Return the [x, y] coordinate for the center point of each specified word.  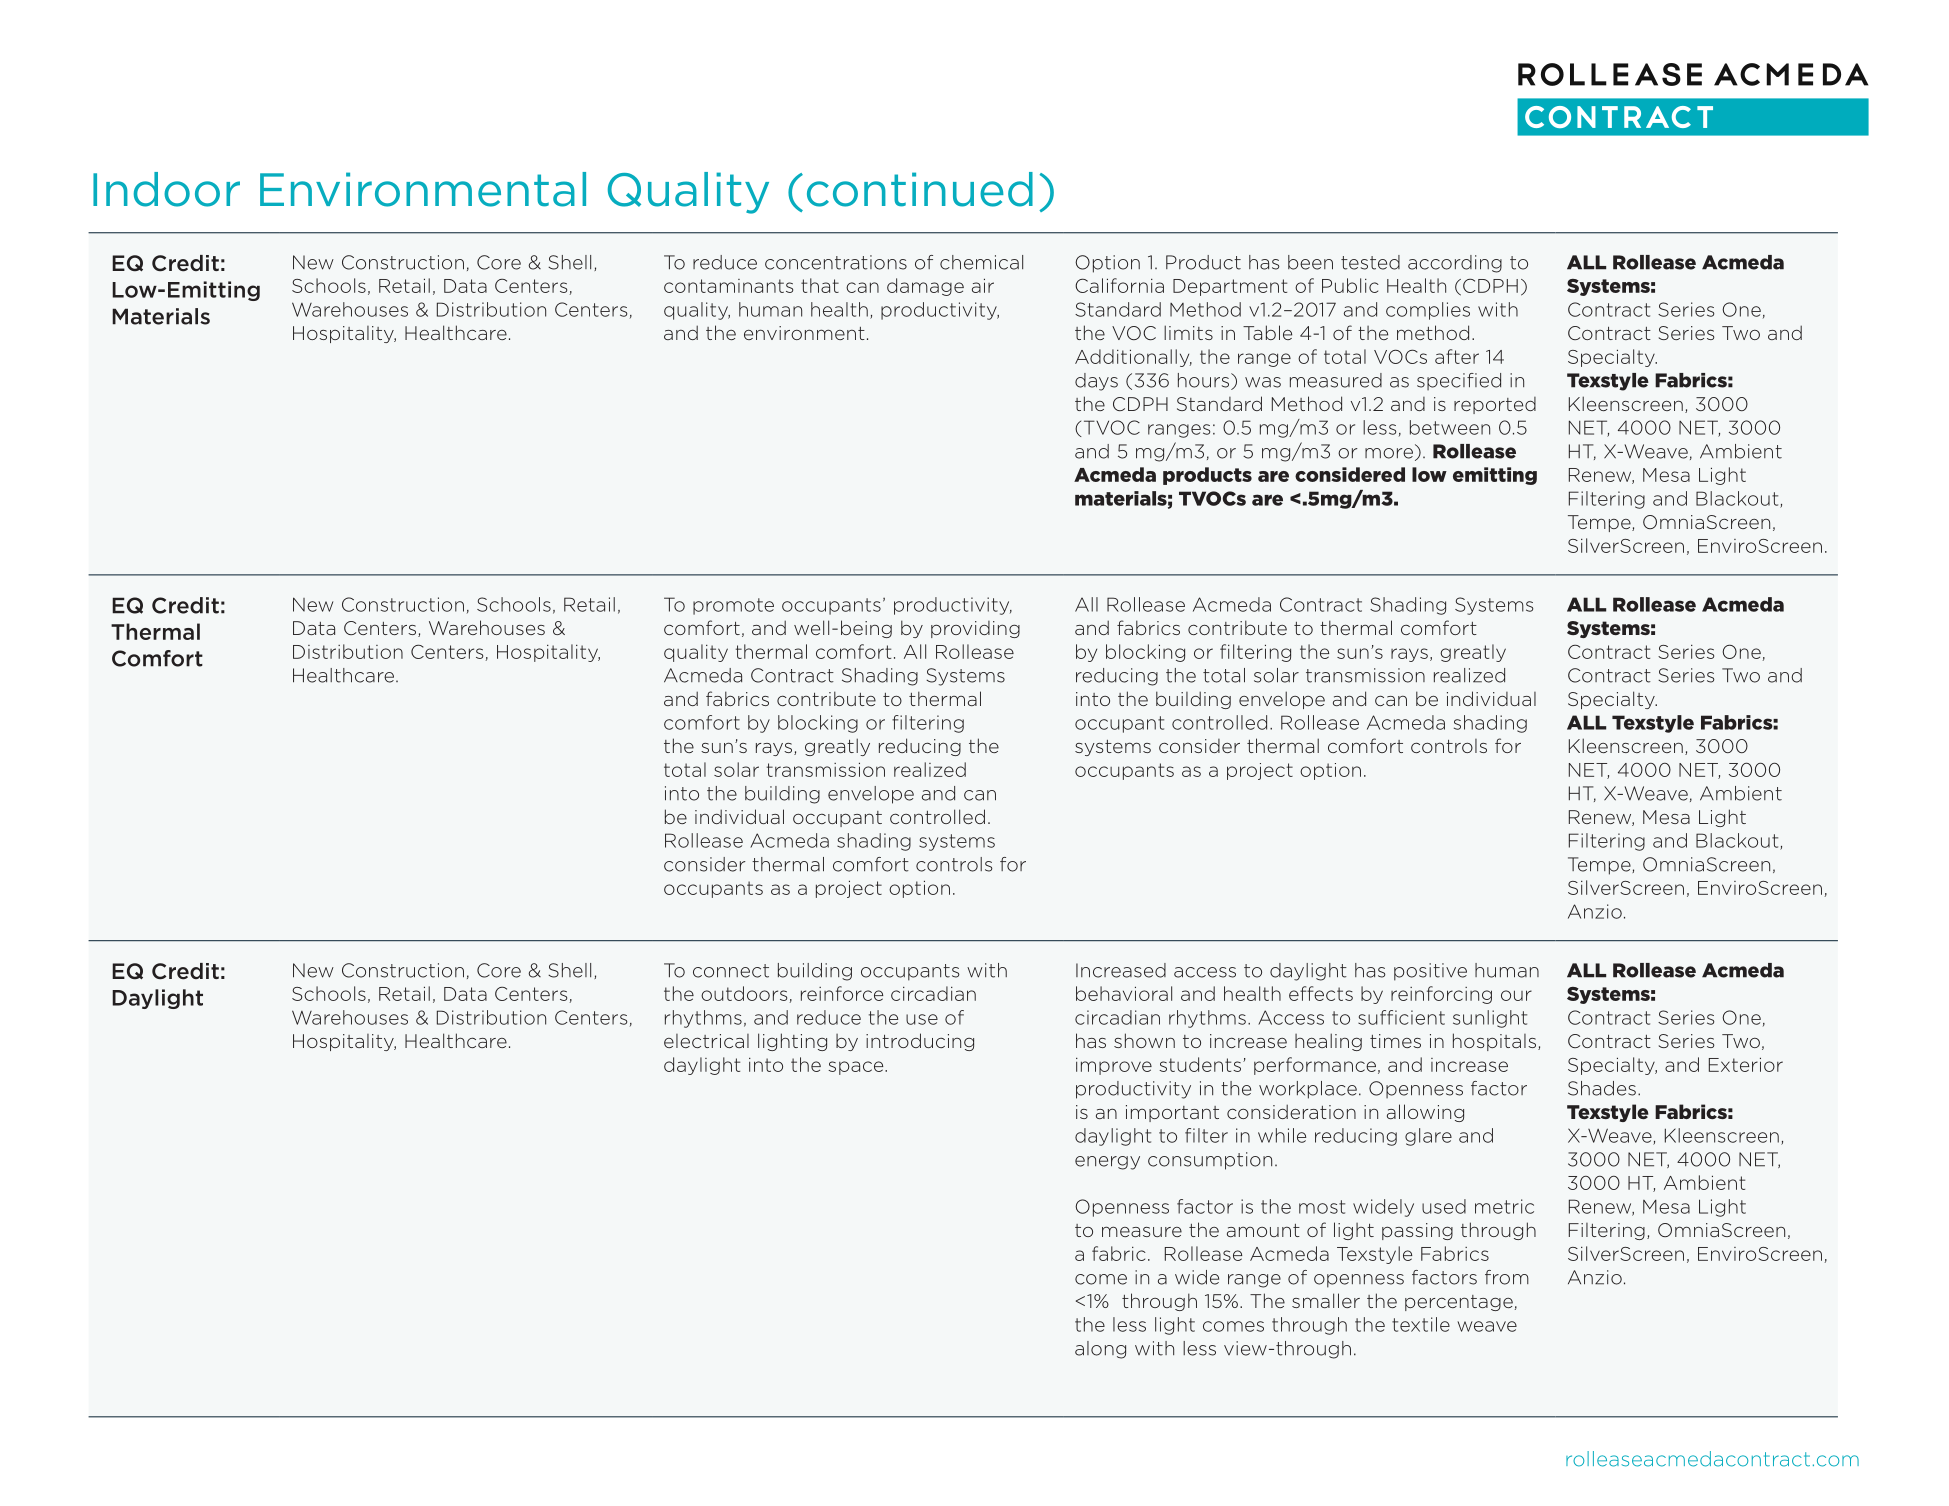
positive [1430, 972]
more [1389, 453]
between [1450, 427]
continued [920, 189]
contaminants [728, 286]
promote [733, 606]
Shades [1602, 1088]
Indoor [166, 189]
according [1455, 264]
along [1100, 1350]
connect [731, 971]
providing [975, 629]
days [1096, 382]
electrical [706, 1041]
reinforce [842, 993]
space [857, 1068]
